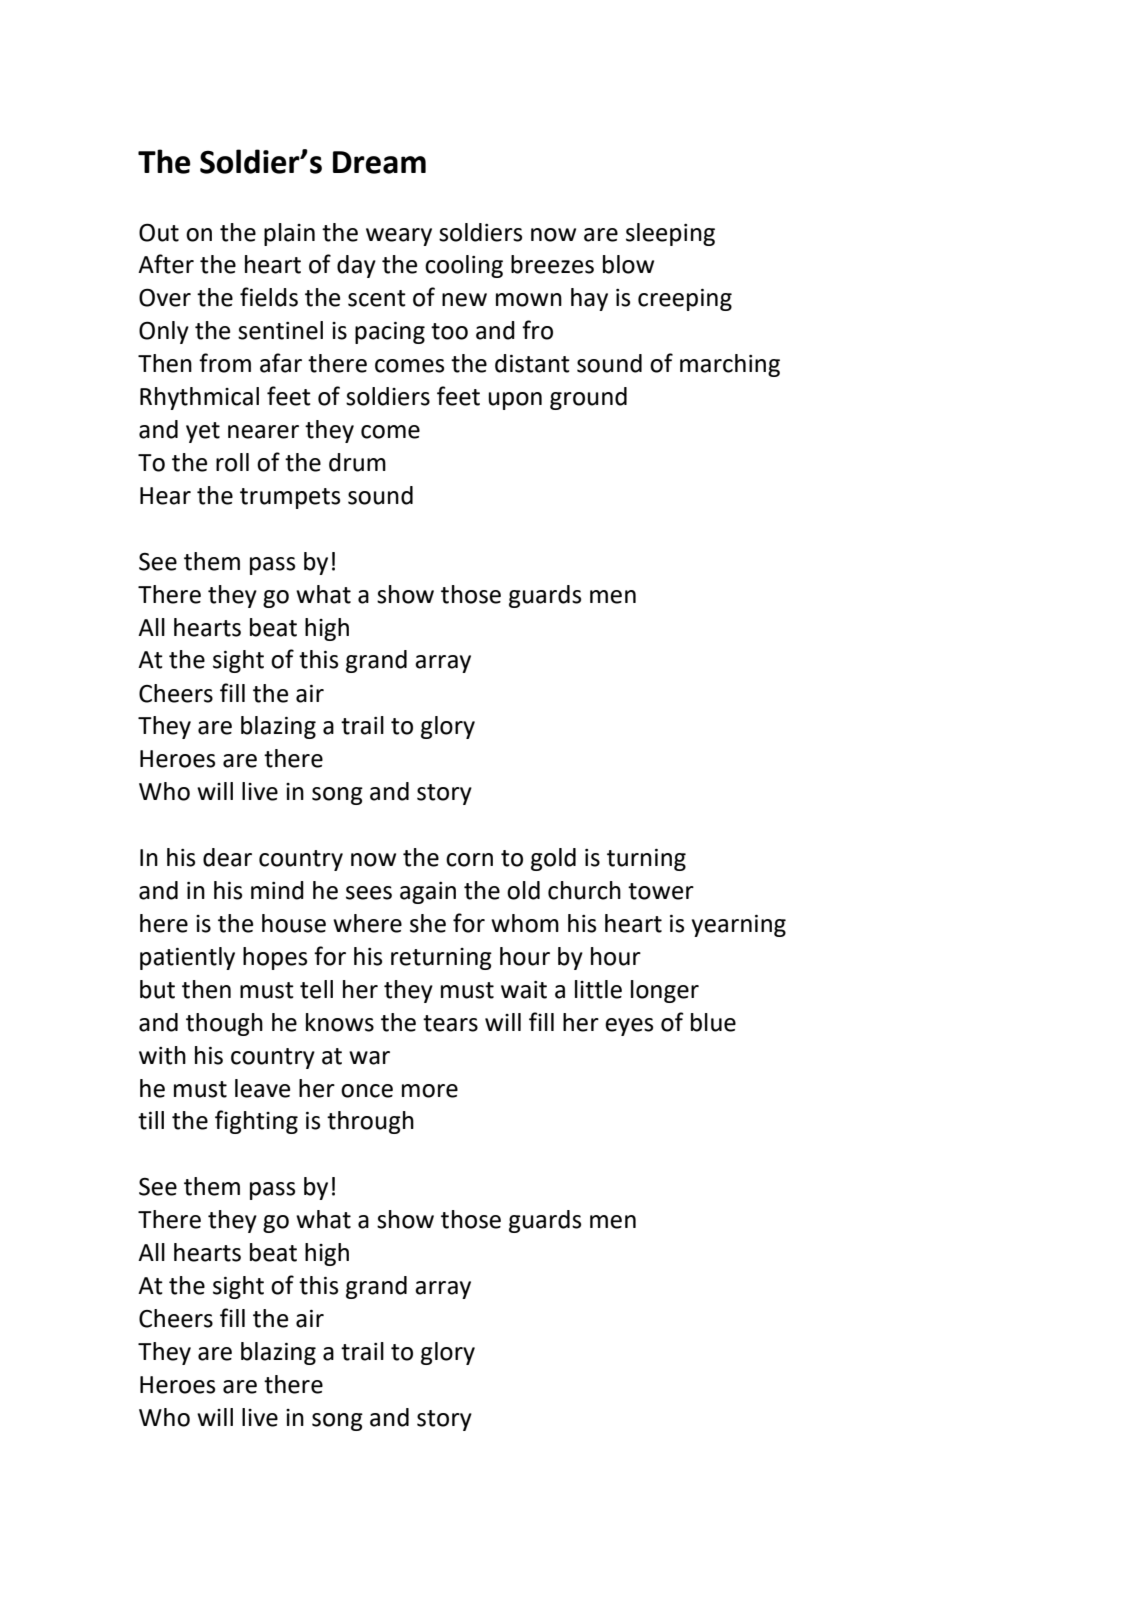  What do you see at coordinates (159, 232) in the document?
I see `Out` at bounding box center [159, 232].
